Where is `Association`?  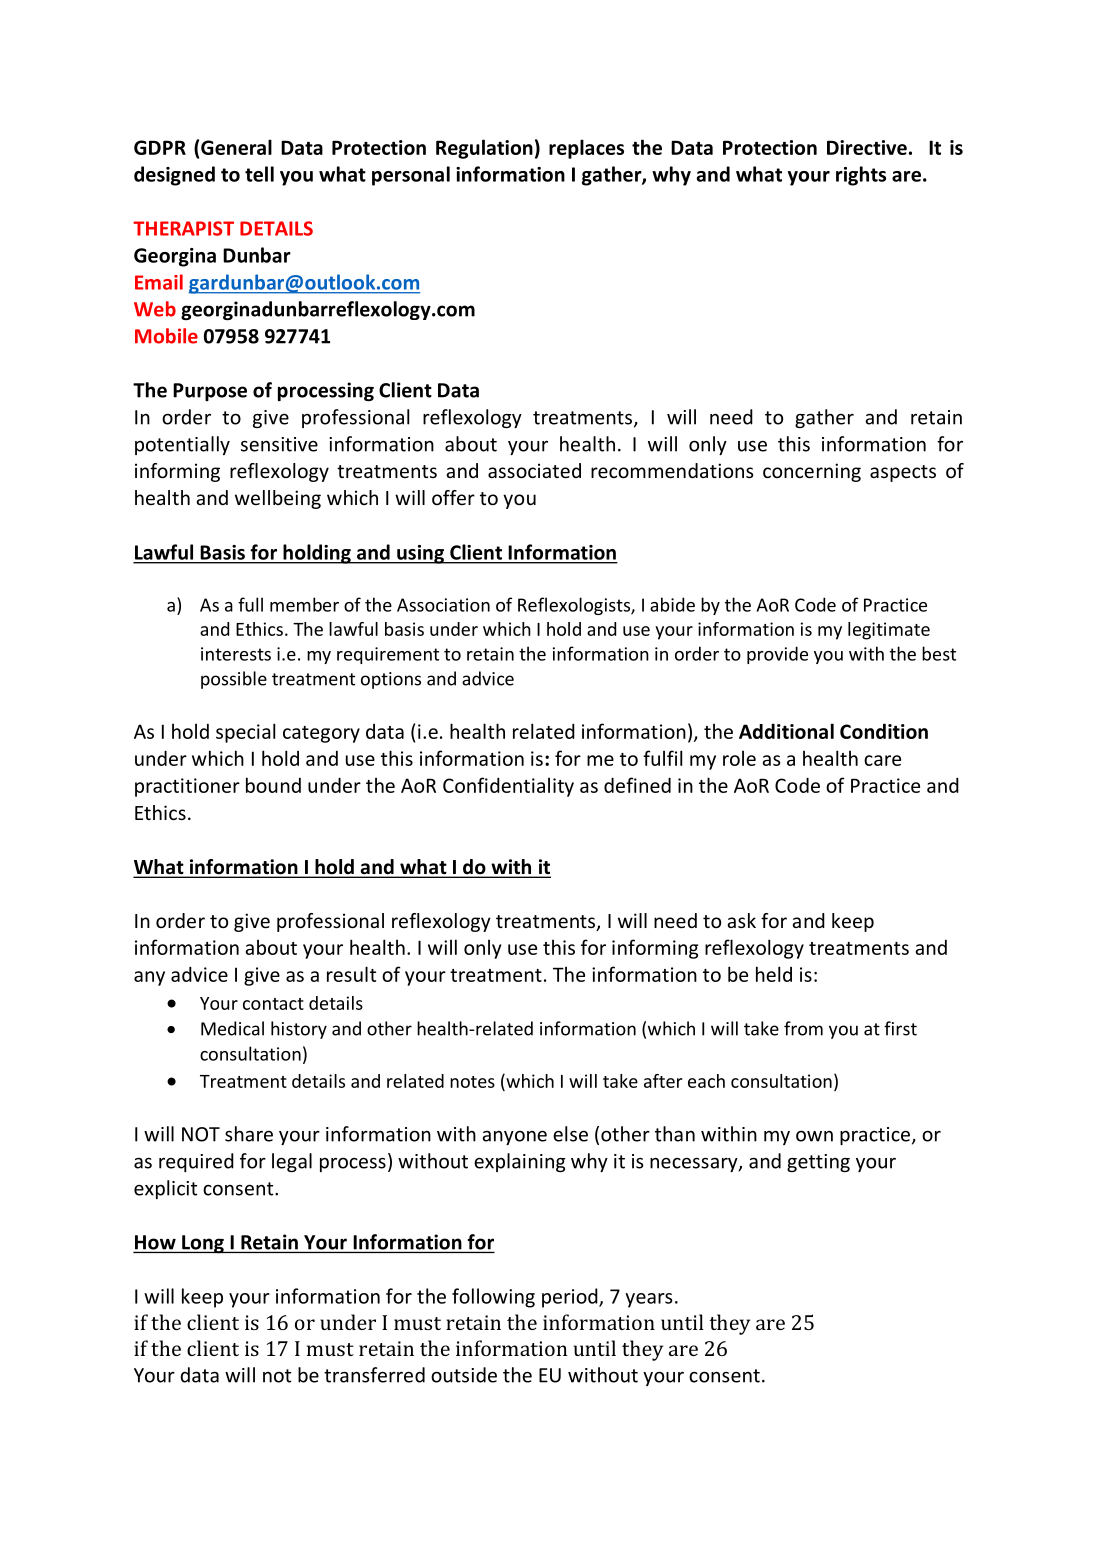
Association is located at coordinates (443, 605).
